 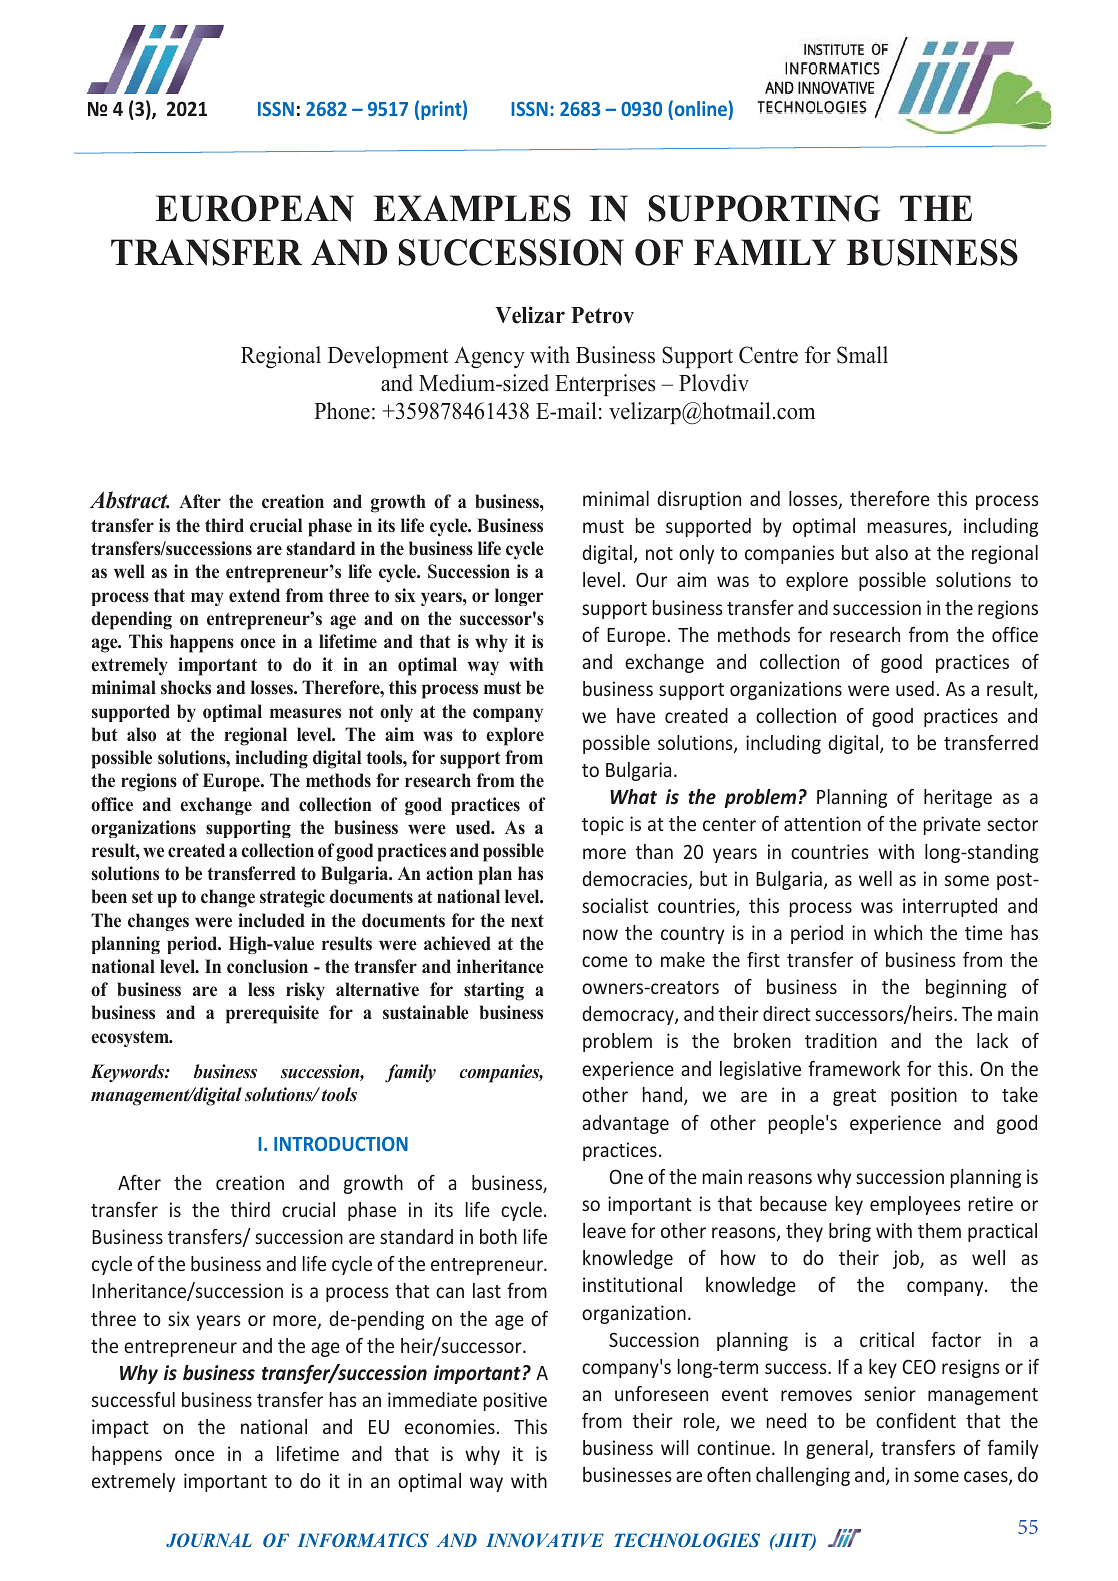 What do you see at coordinates (838, 1449) in the image?
I see `general` at bounding box center [838, 1449].
